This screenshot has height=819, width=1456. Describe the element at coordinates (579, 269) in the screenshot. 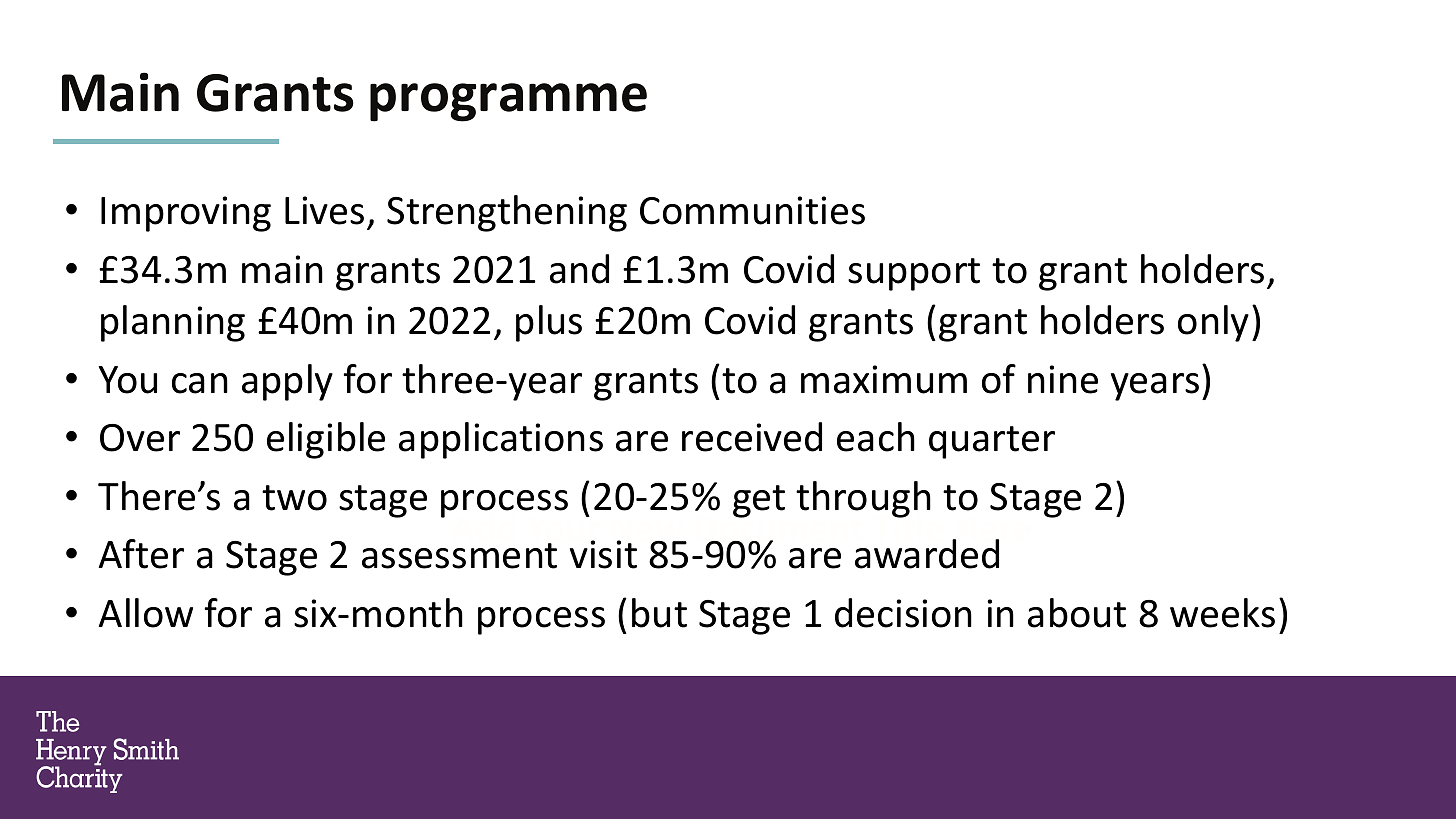

I see `and` at that location.
